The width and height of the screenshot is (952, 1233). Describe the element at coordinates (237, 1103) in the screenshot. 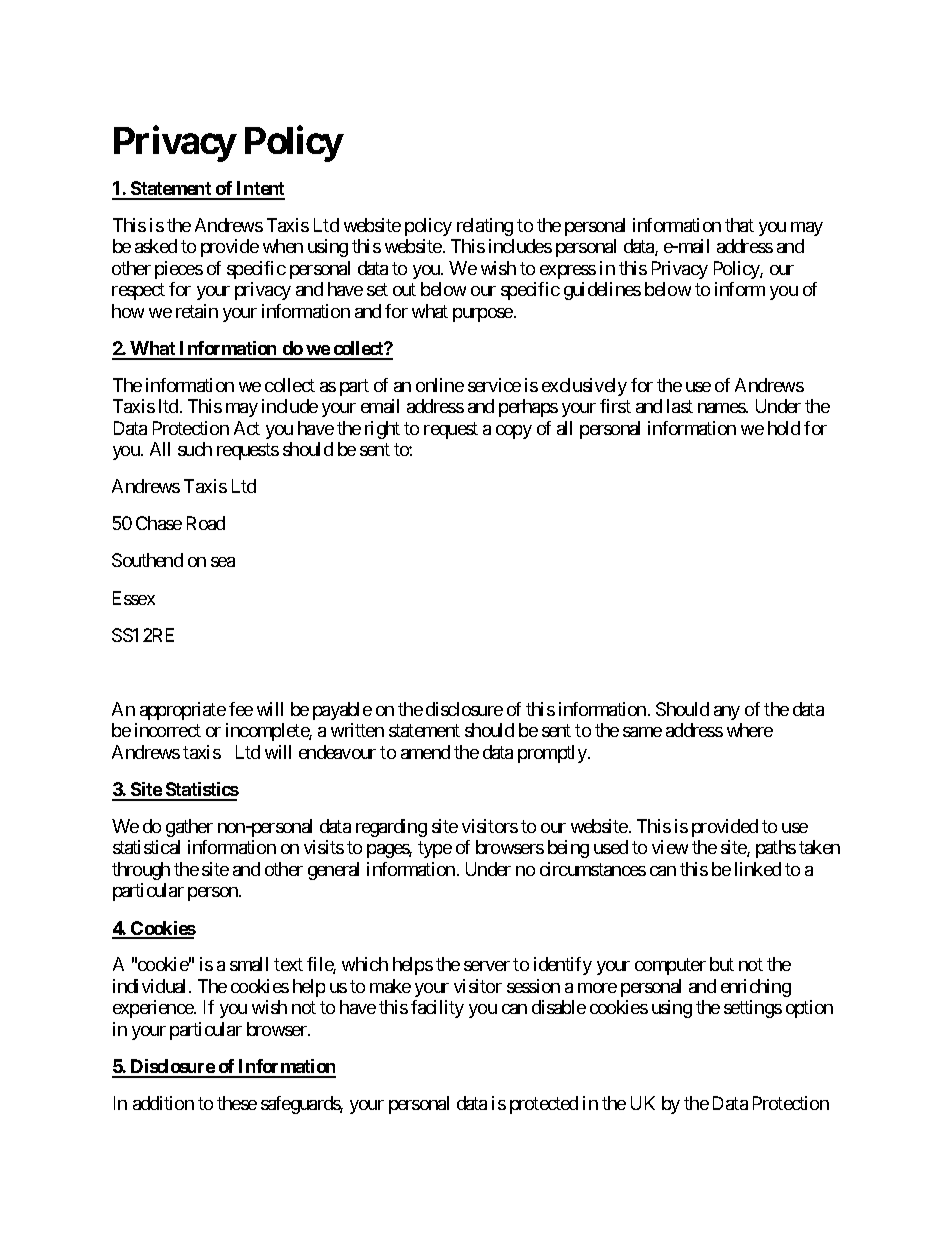

I see `these` at that location.
